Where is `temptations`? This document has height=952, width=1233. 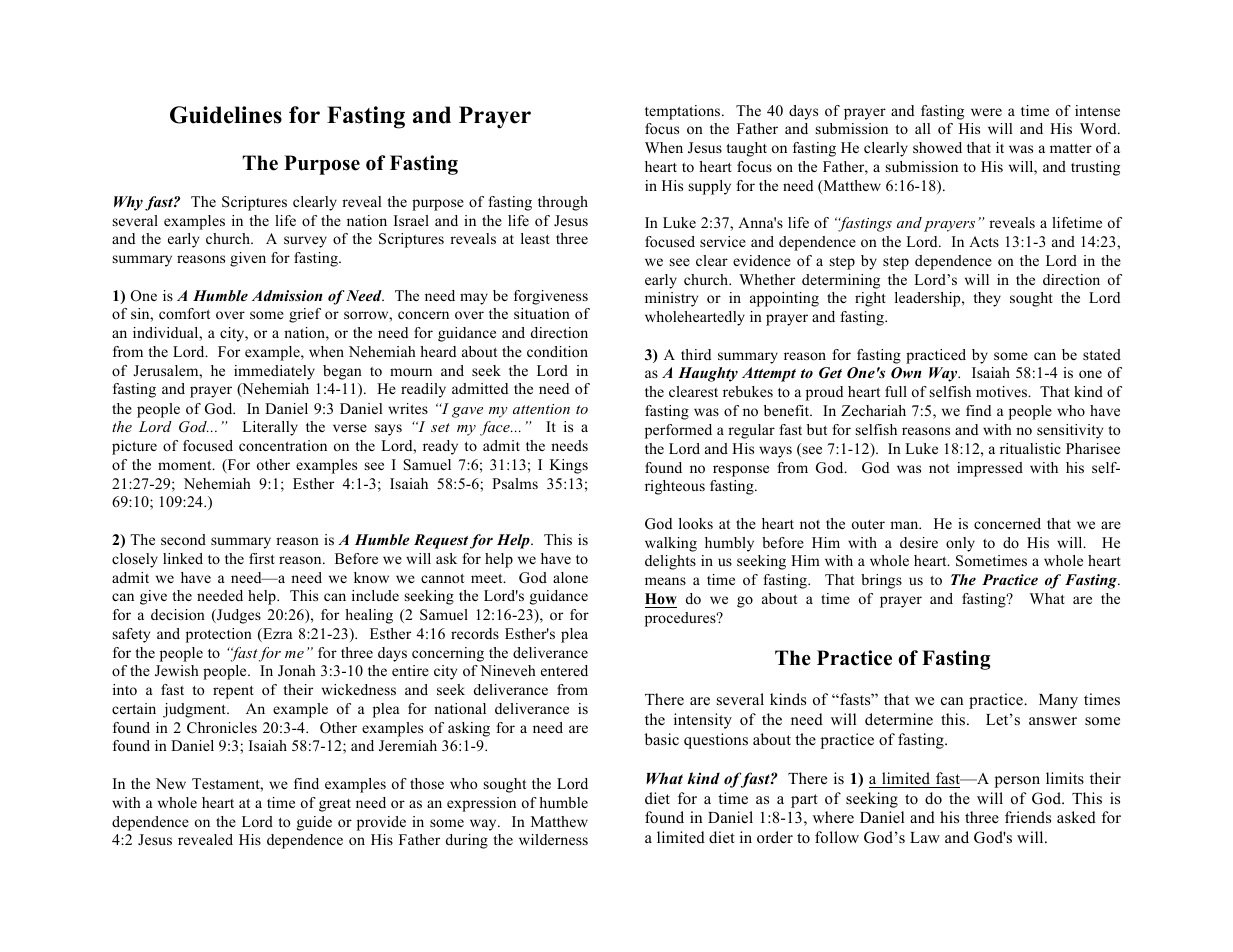 temptations is located at coordinates (684, 112).
